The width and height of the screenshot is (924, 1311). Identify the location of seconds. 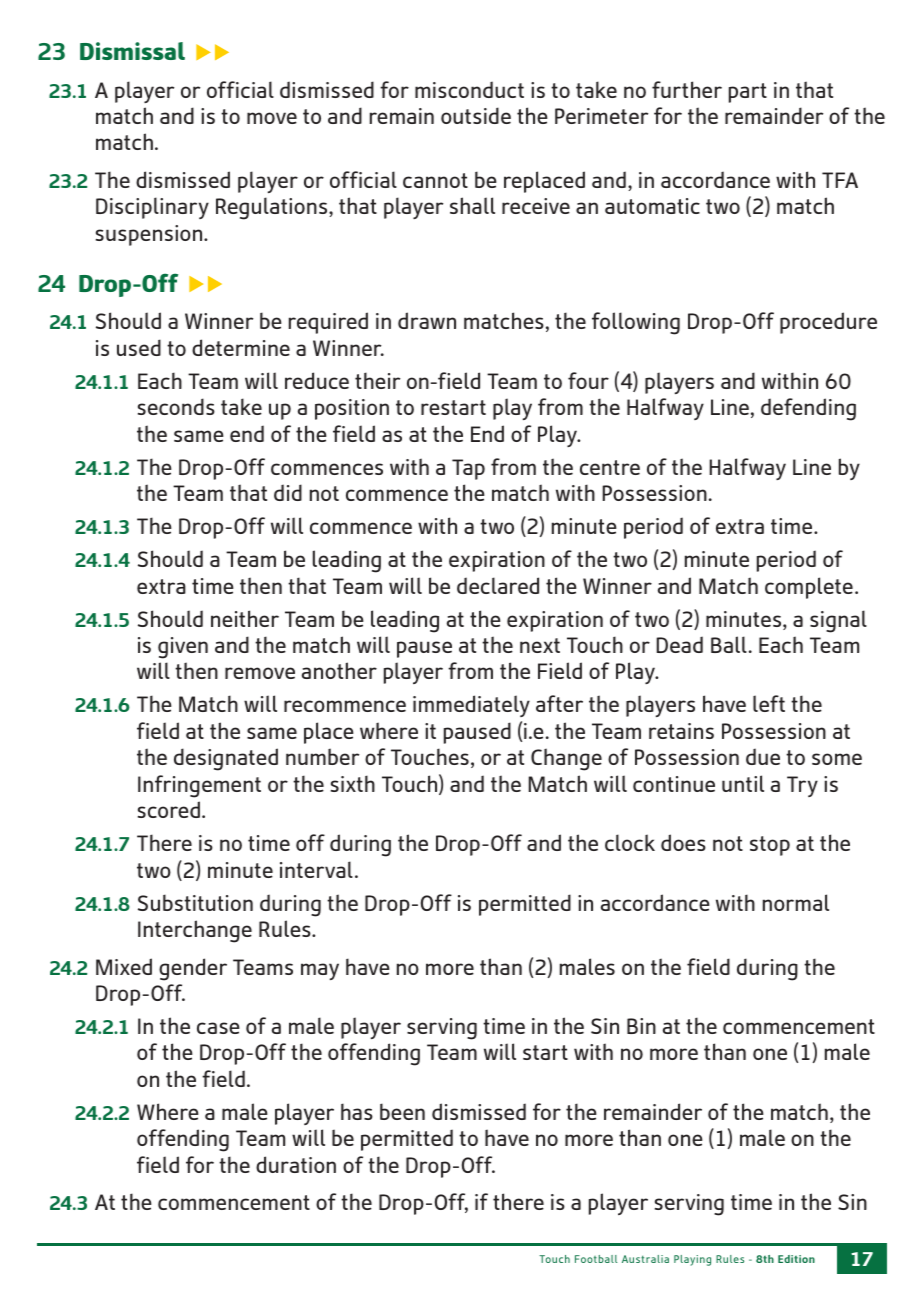
(176, 406).
